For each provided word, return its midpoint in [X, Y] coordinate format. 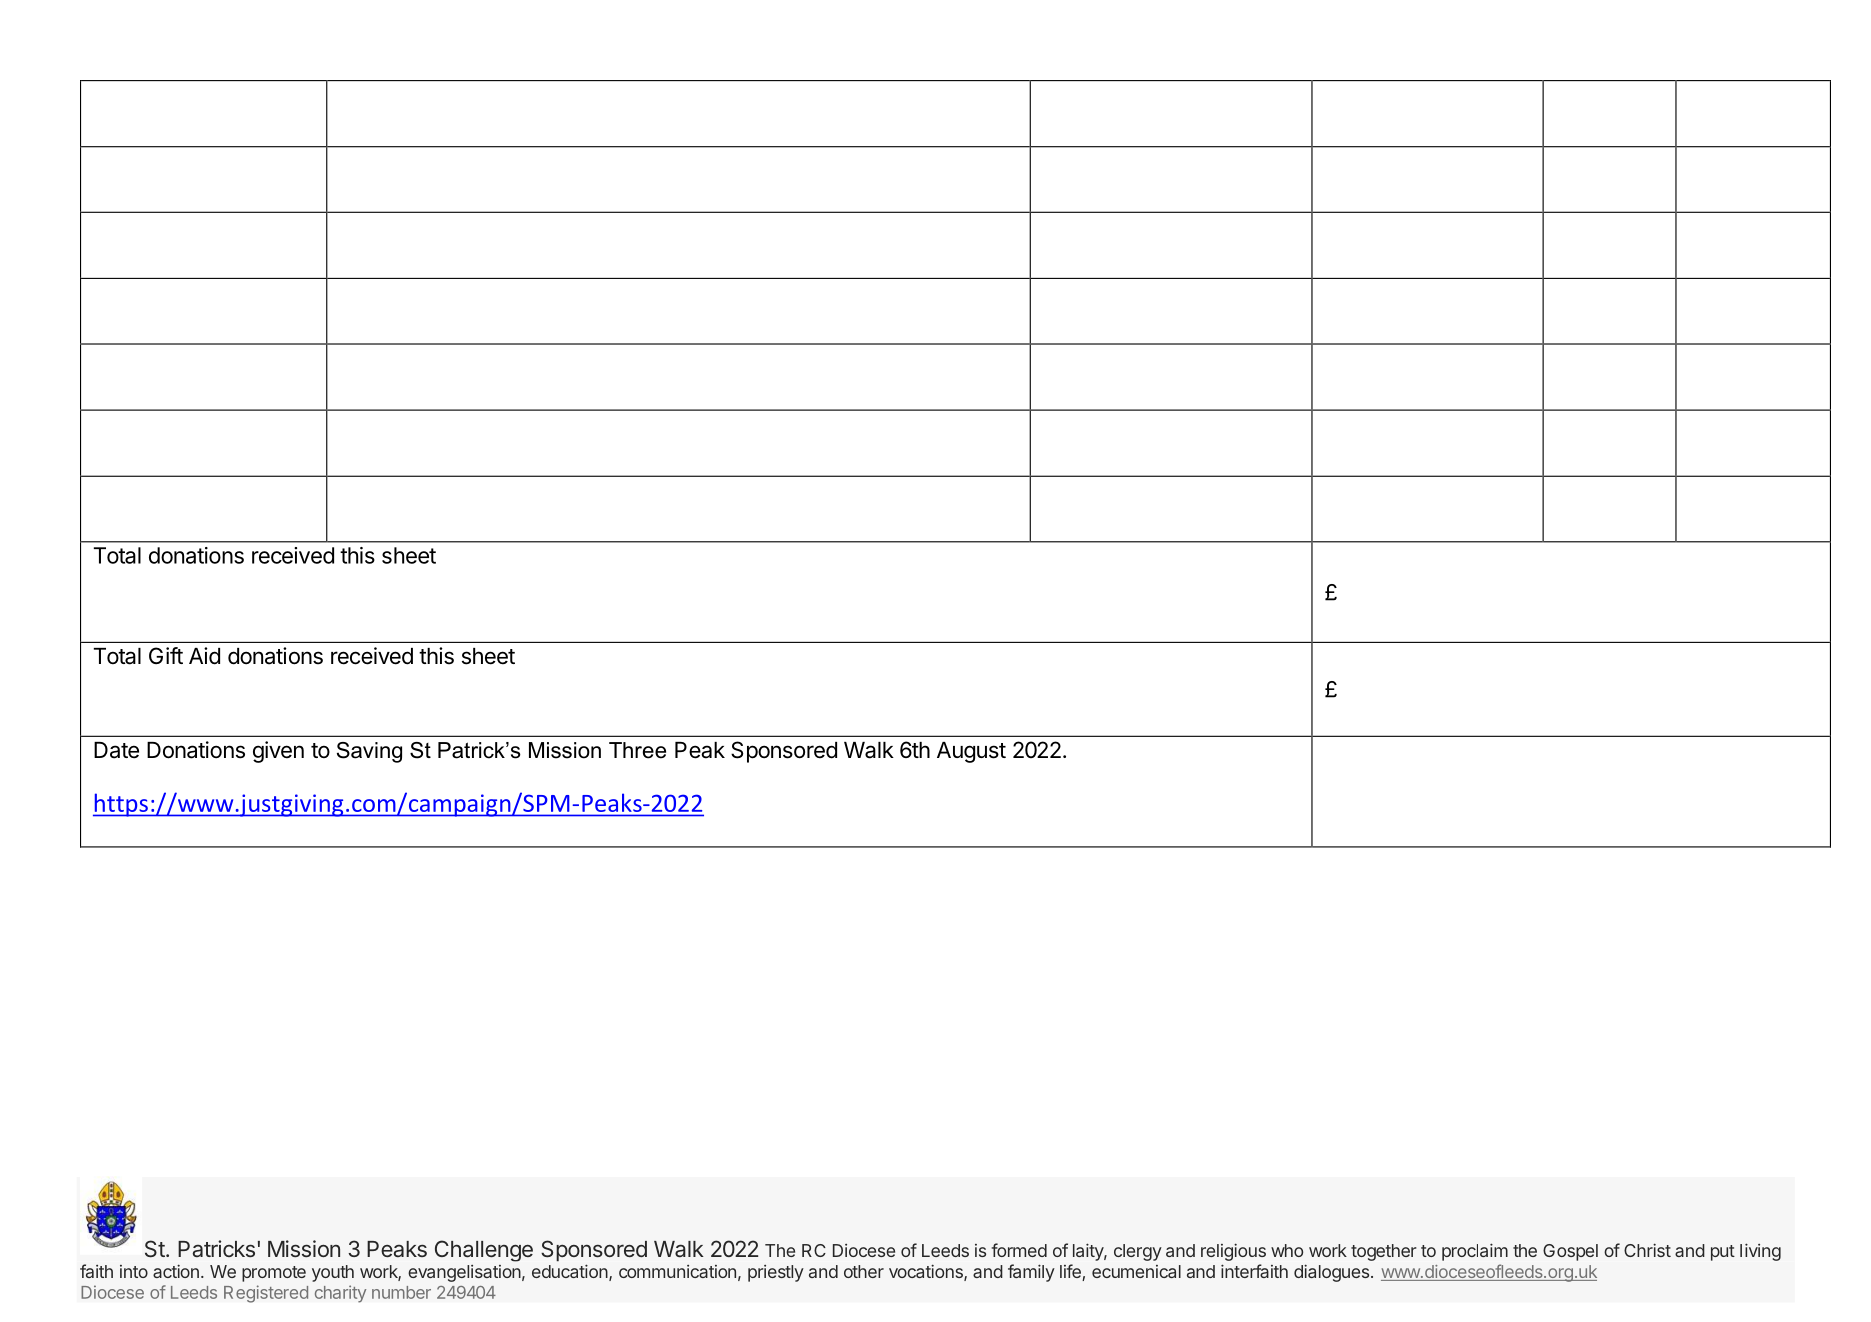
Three [637, 750]
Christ [1647, 1250]
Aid [204, 656]
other [864, 1271]
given [278, 752]
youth [333, 1273]
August [971, 752]
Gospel [1570, 1252]
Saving [369, 752]
